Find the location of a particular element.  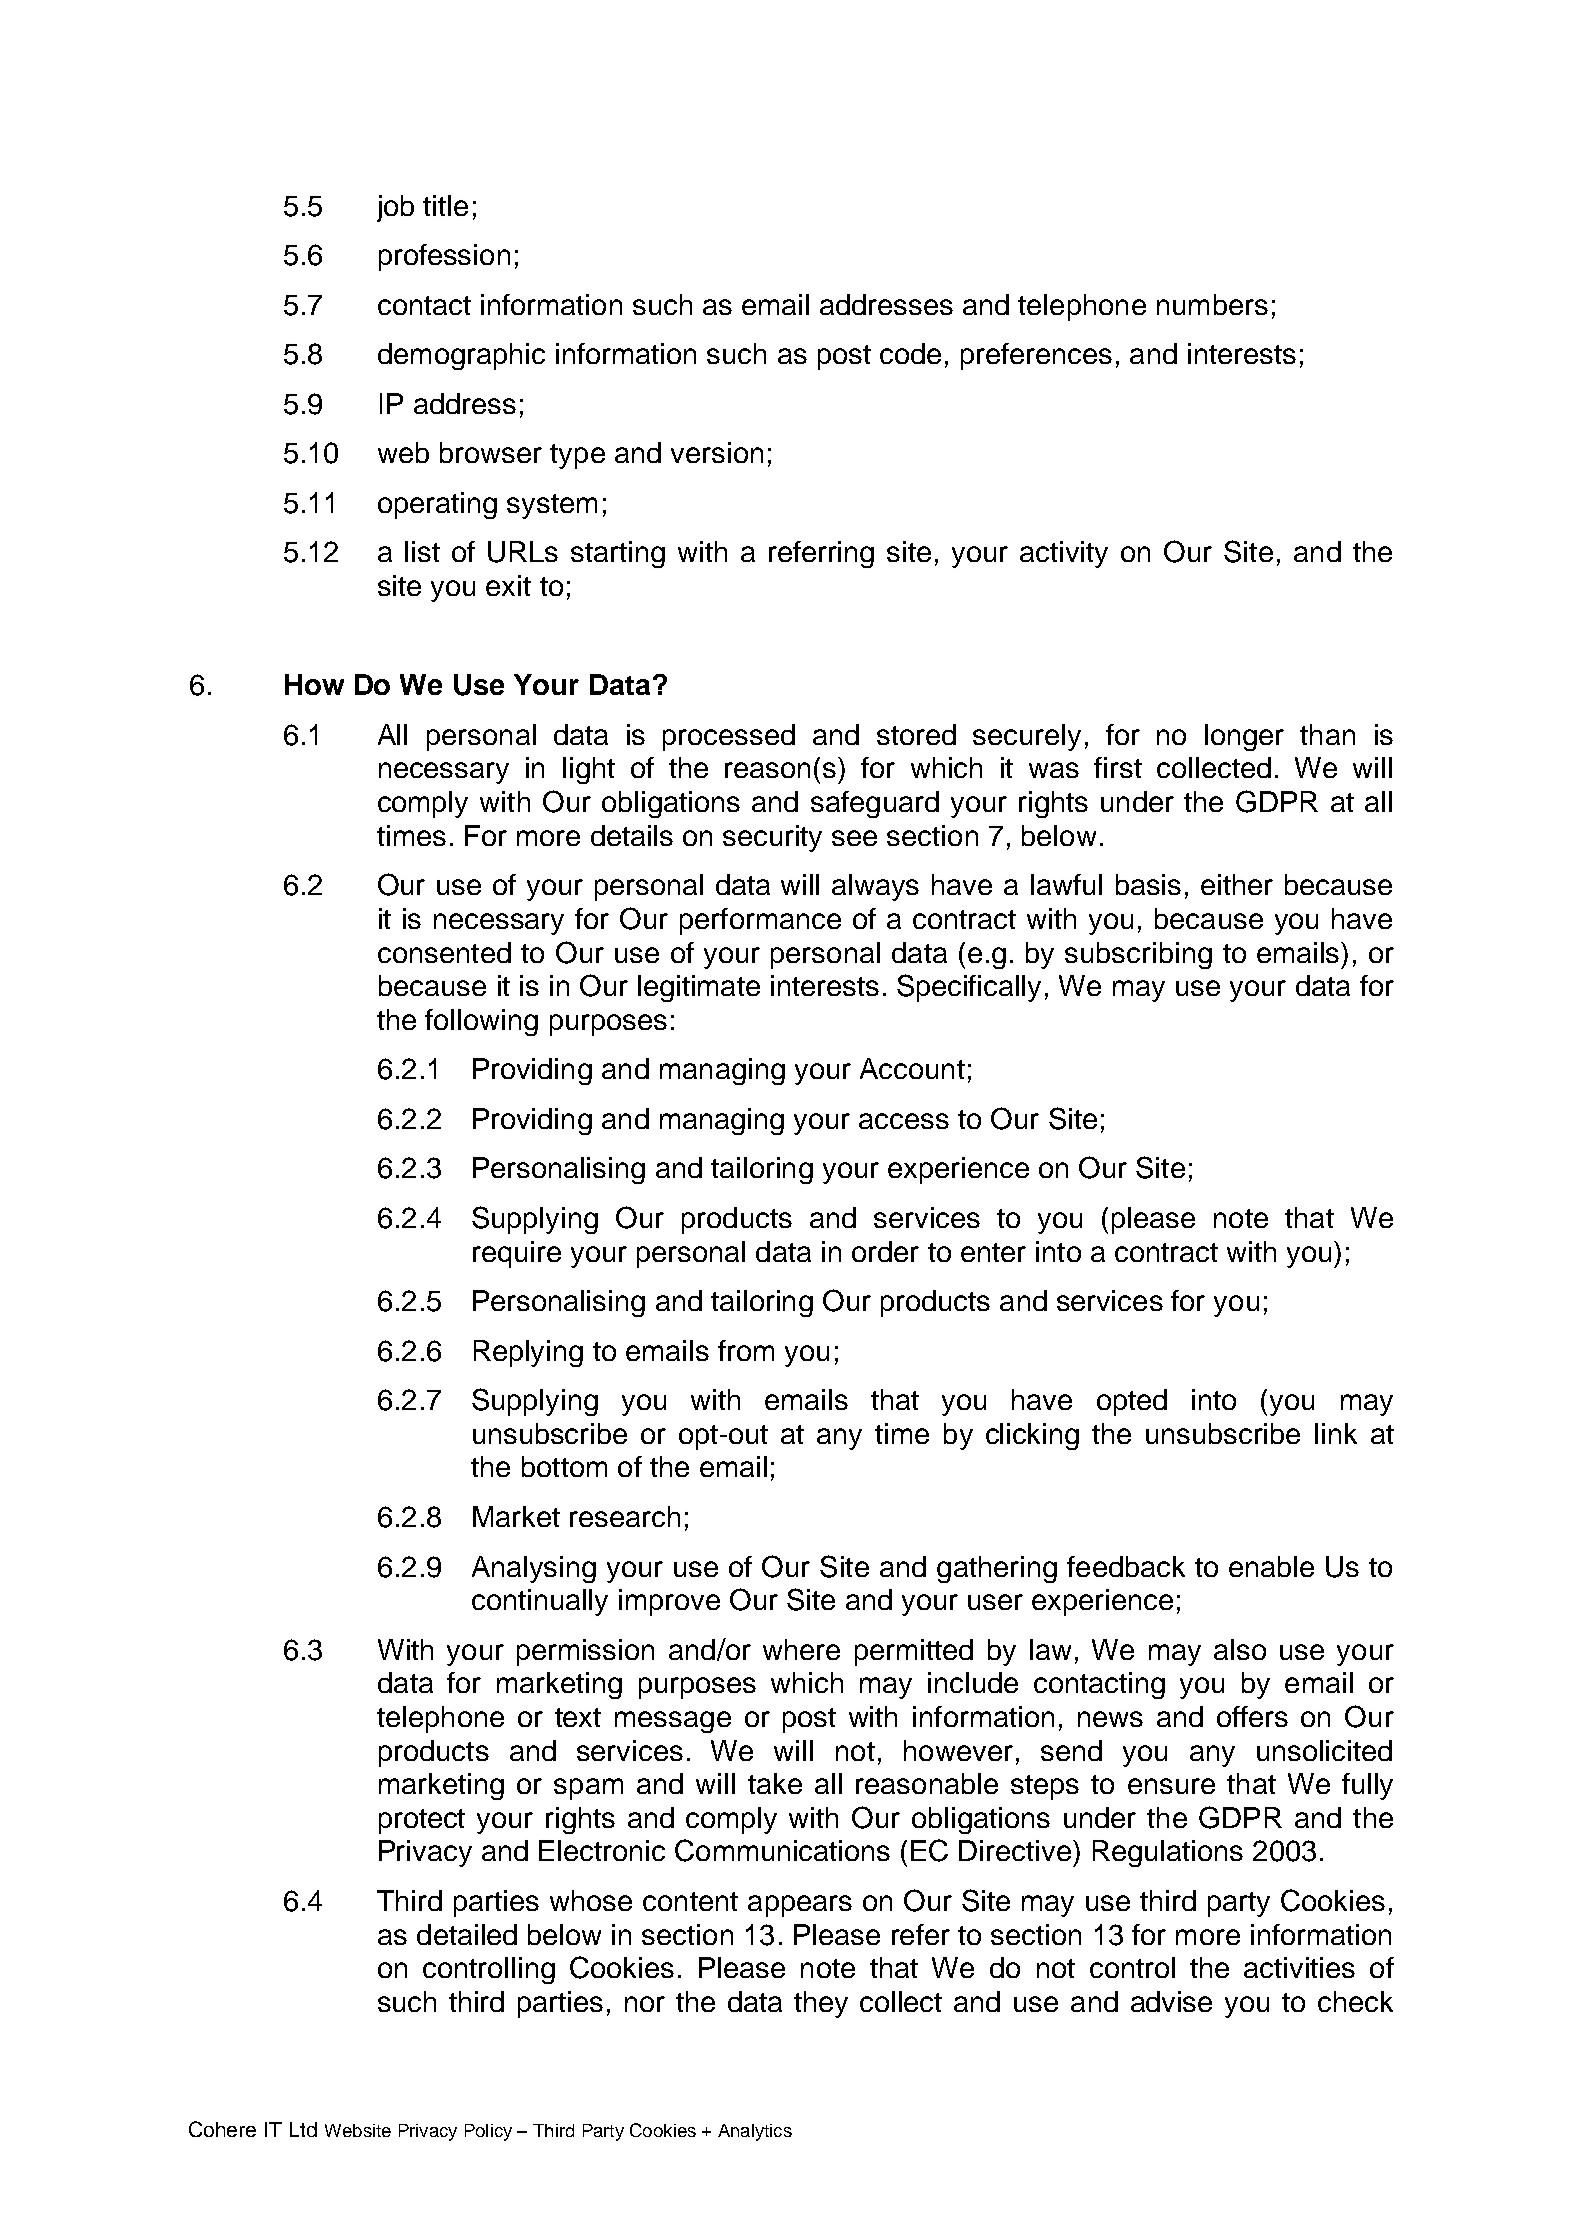

enter is located at coordinates (993, 1252).
